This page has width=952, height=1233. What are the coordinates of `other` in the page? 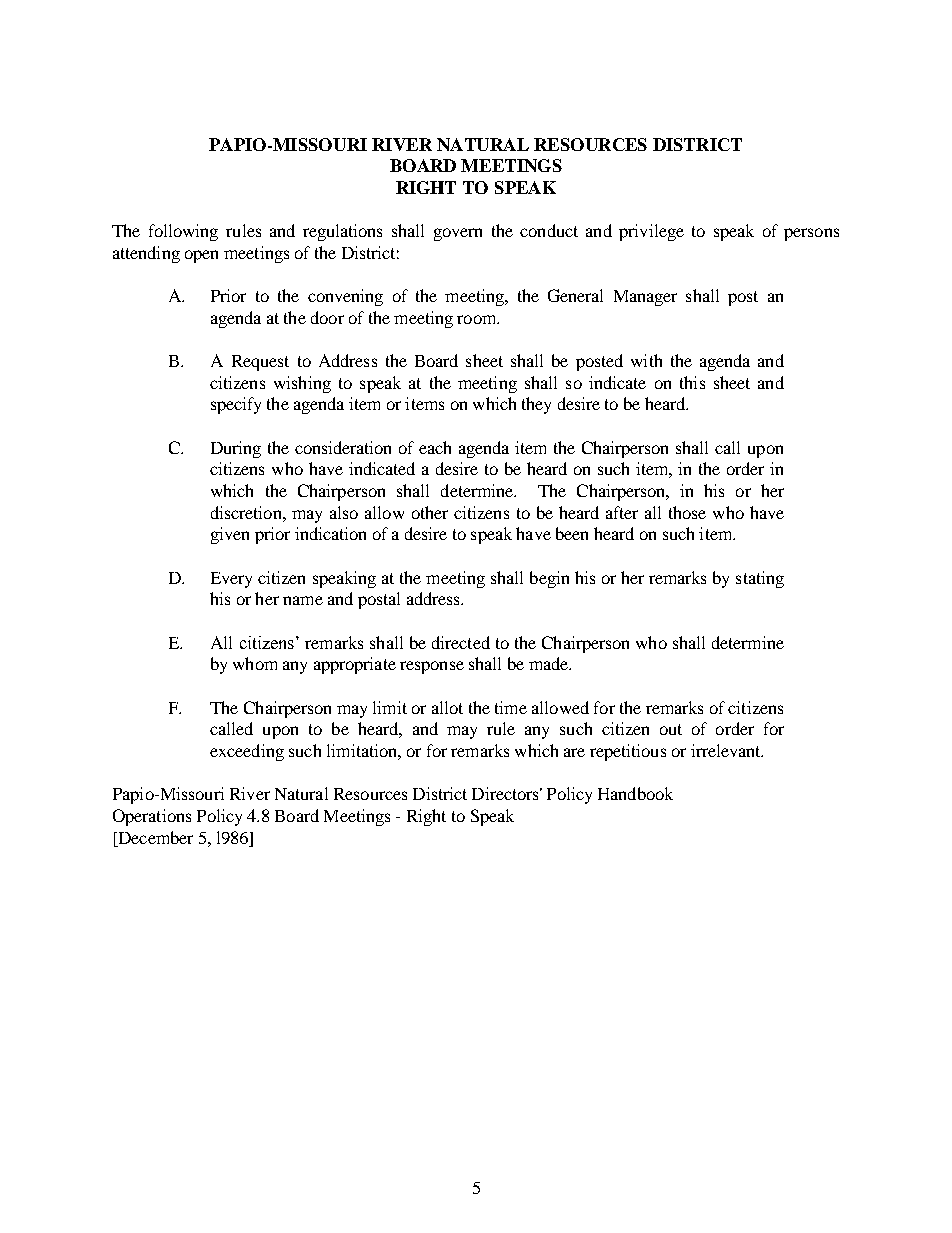 It's located at (430, 512).
